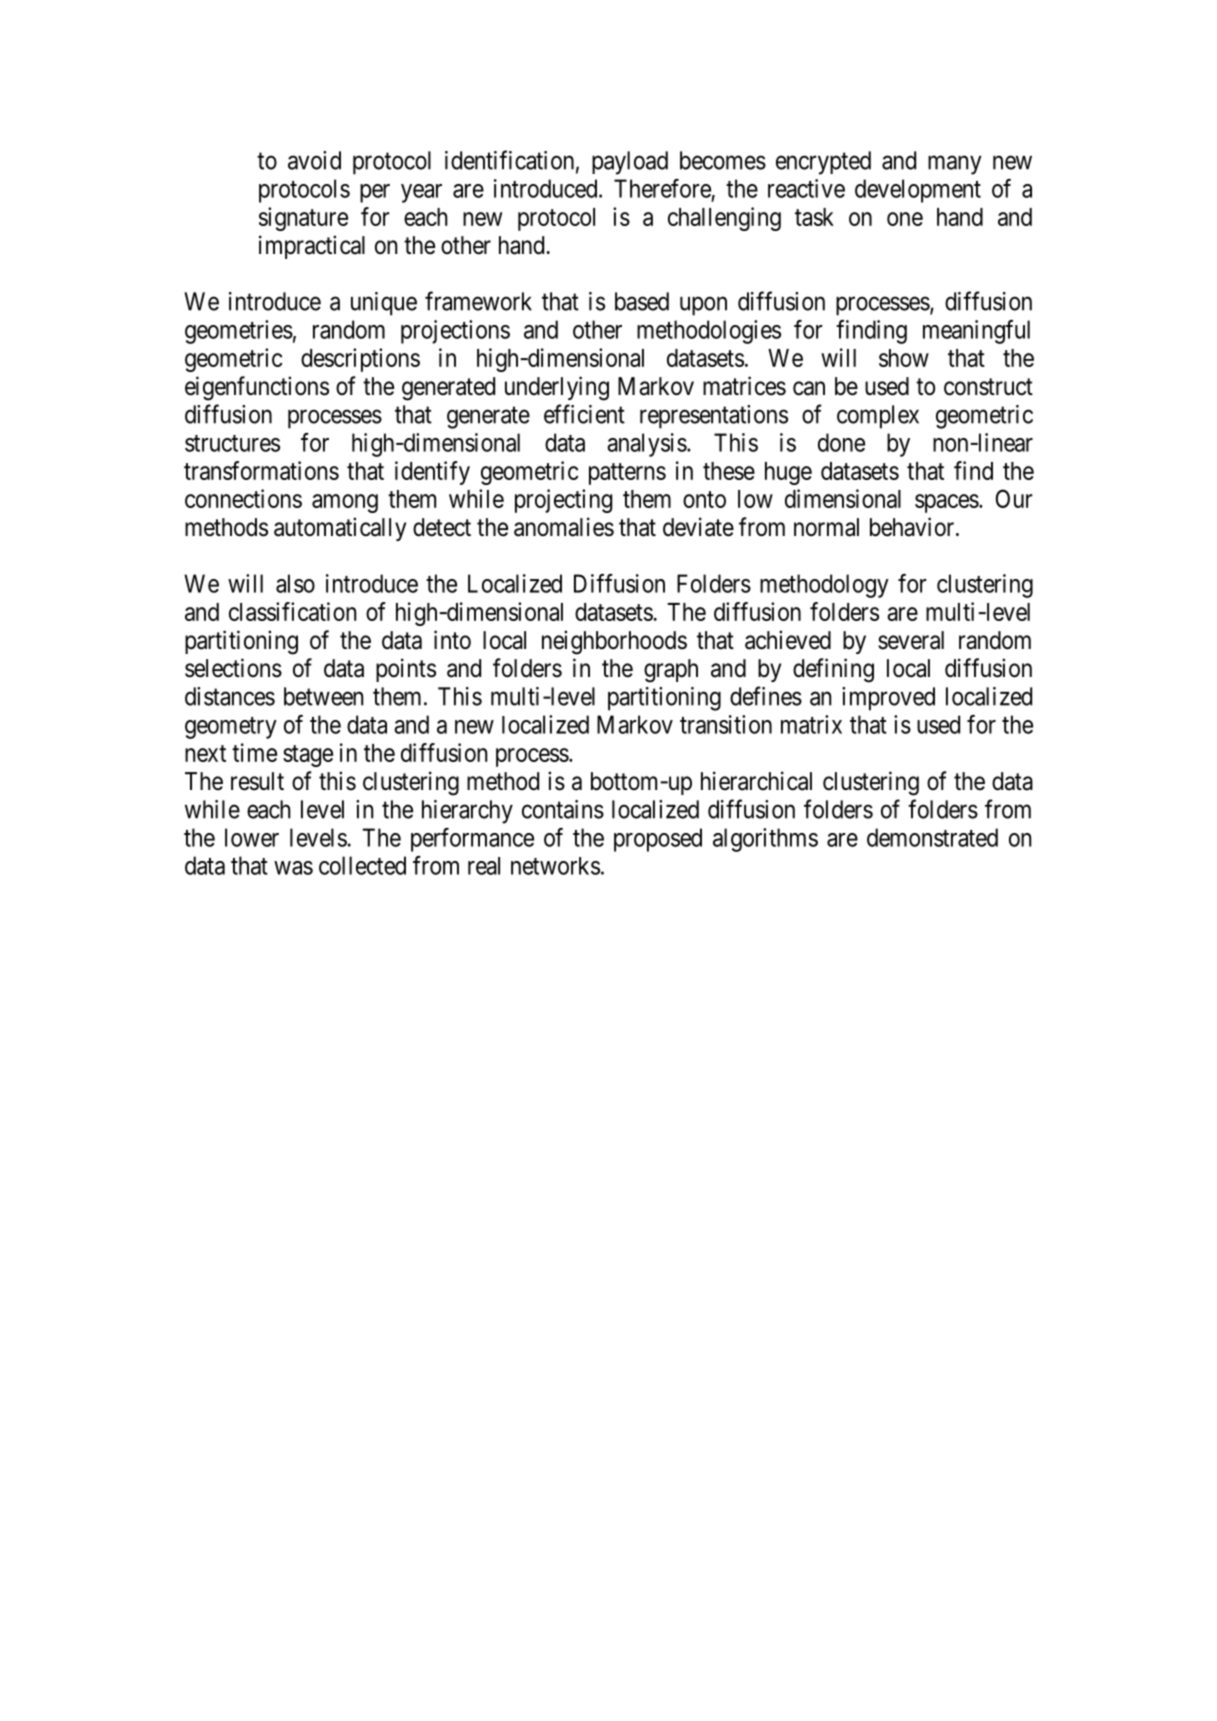 This screenshot has height=1721, width=1217. I want to click on among, so click(345, 503).
